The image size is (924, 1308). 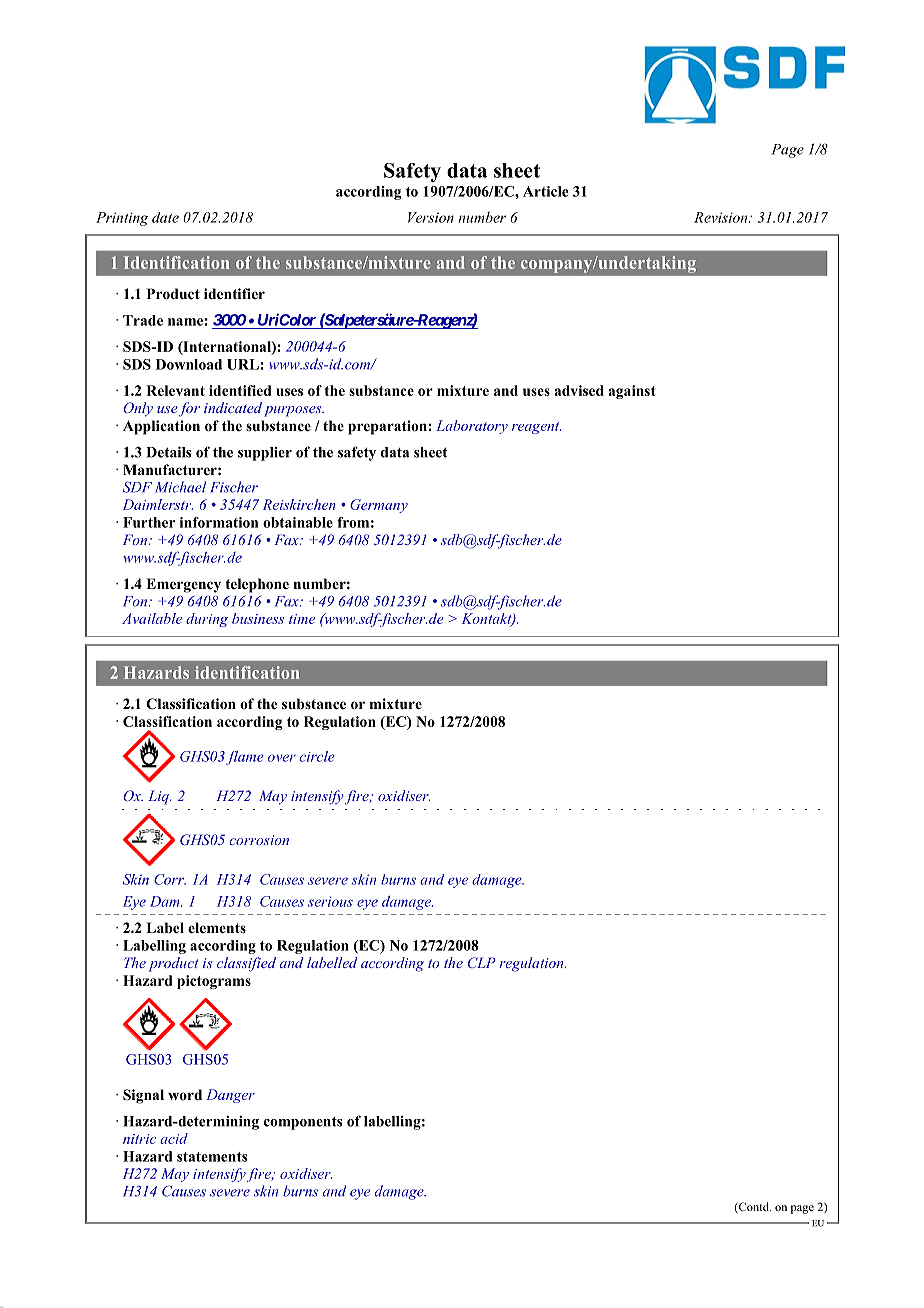 What do you see at coordinates (632, 392) in the screenshot?
I see `against` at bounding box center [632, 392].
